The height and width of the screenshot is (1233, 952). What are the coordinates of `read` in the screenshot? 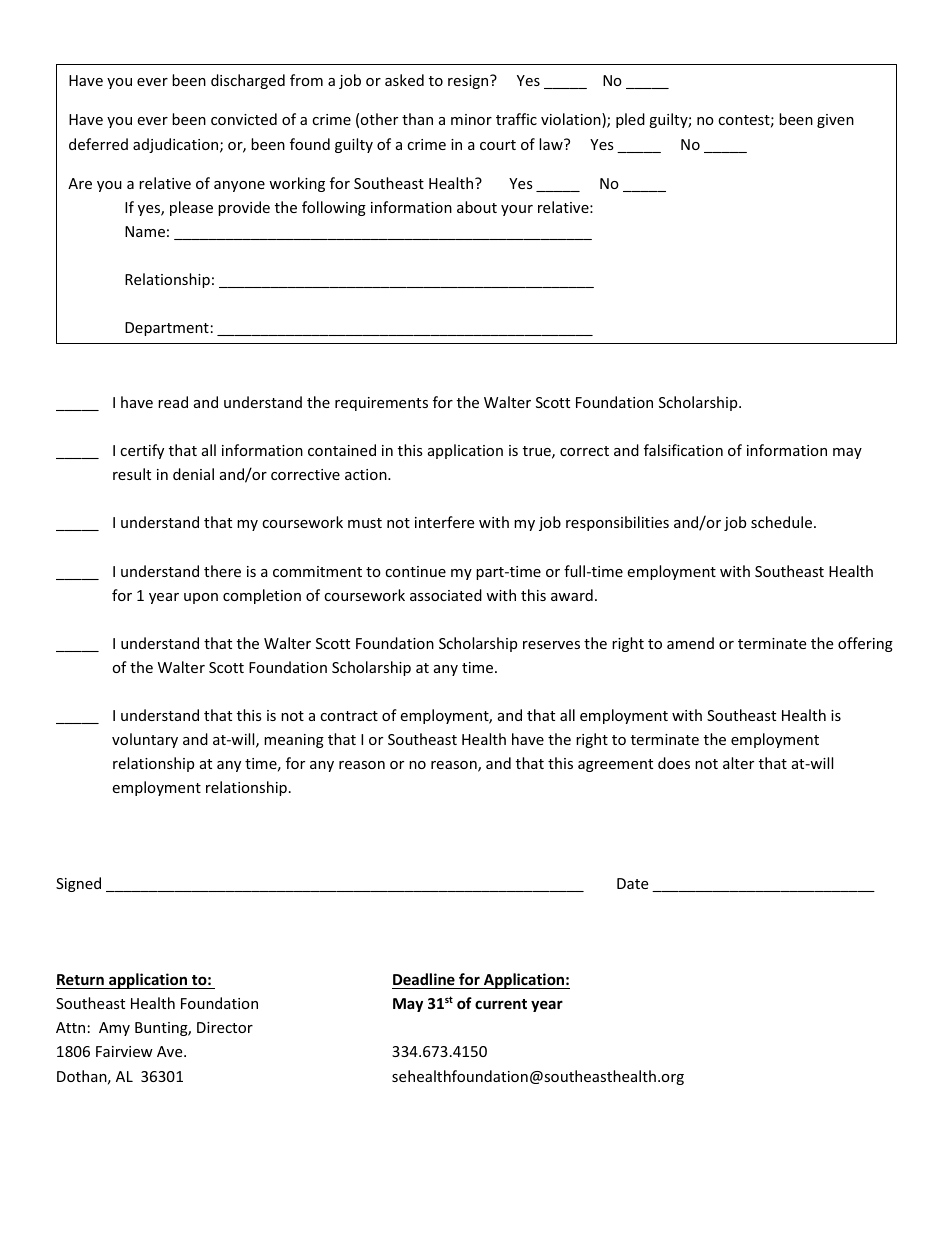 It's located at (173, 402).
